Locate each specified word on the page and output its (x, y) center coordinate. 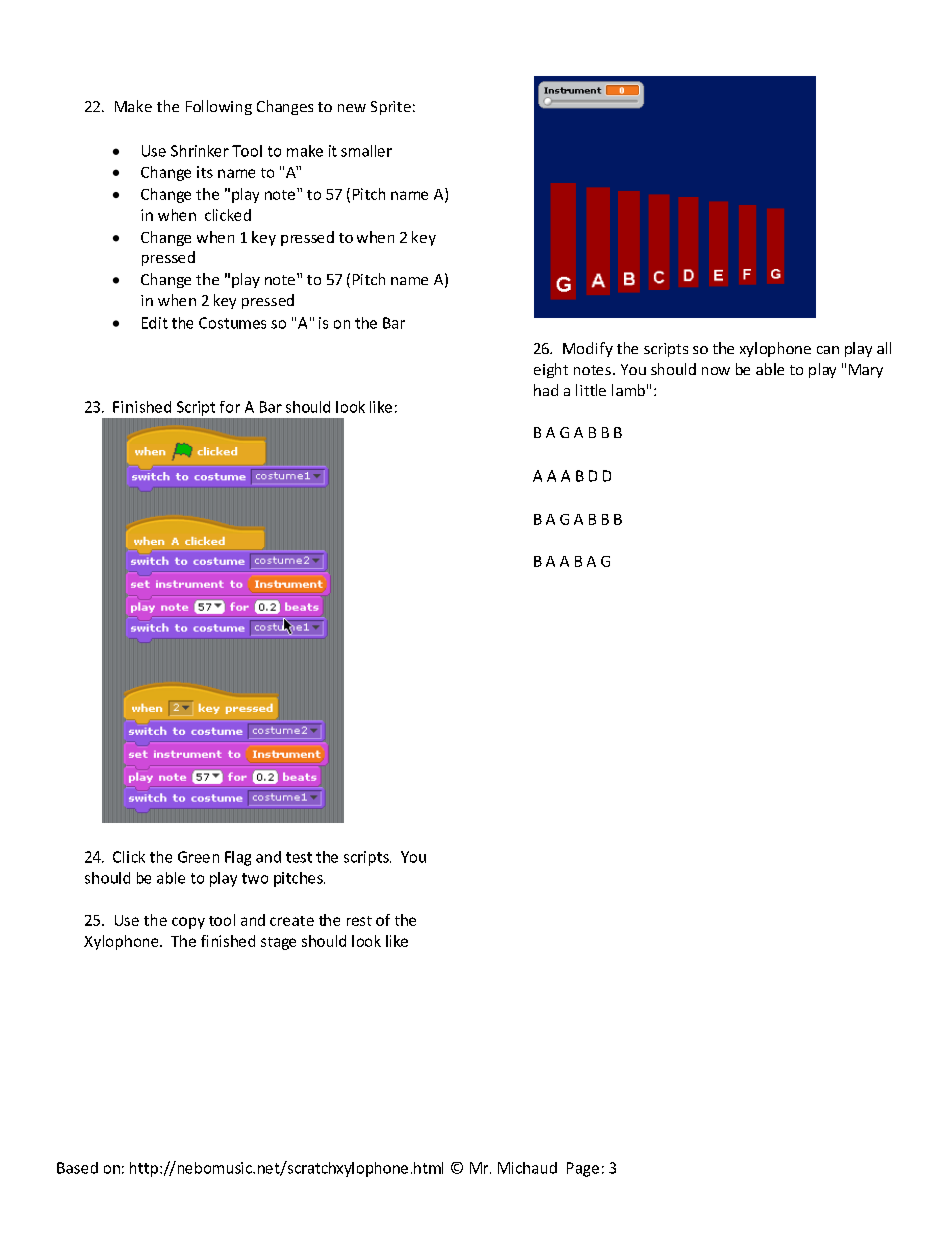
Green (198, 857)
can (828, 350)
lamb (628, 390)
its (205, 172)
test (299, 857)
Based (77, 1168)
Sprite (391, 108)
